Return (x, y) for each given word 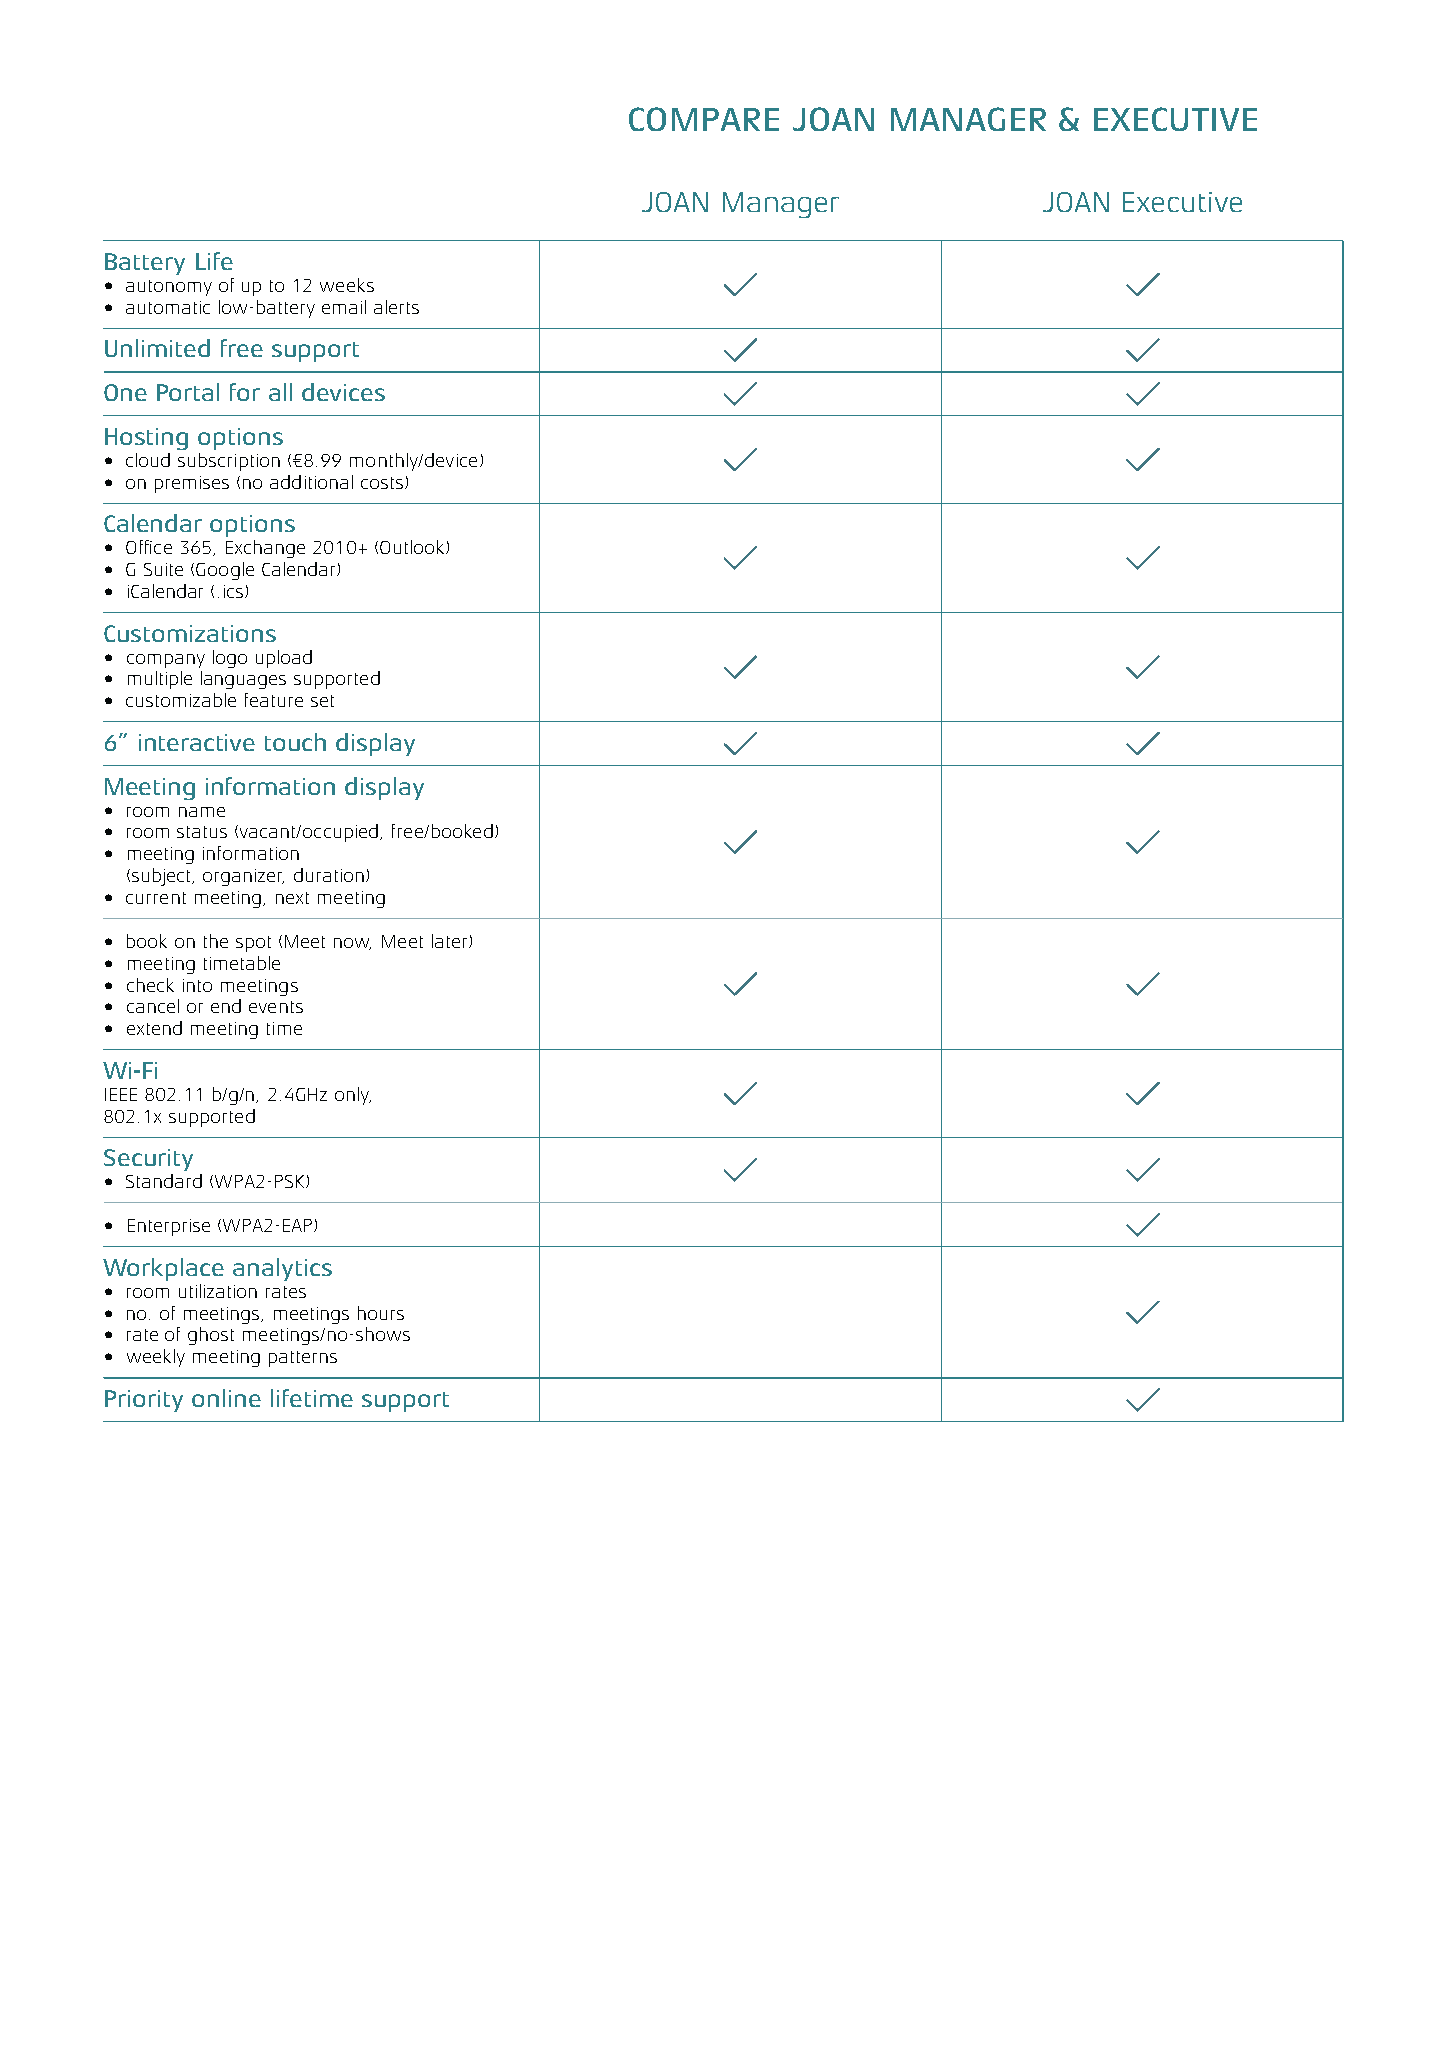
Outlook (413, 547)
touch (295, 742)
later (451, 941)
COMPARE (704, 119)
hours (381, 1313)
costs (382, 483)
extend (154, 1028)
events (276, 1007)
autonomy (169, 288)
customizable (181, 700)
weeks (347, 285)
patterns (303, 1359)
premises (192, 484)
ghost (211, 1336)
